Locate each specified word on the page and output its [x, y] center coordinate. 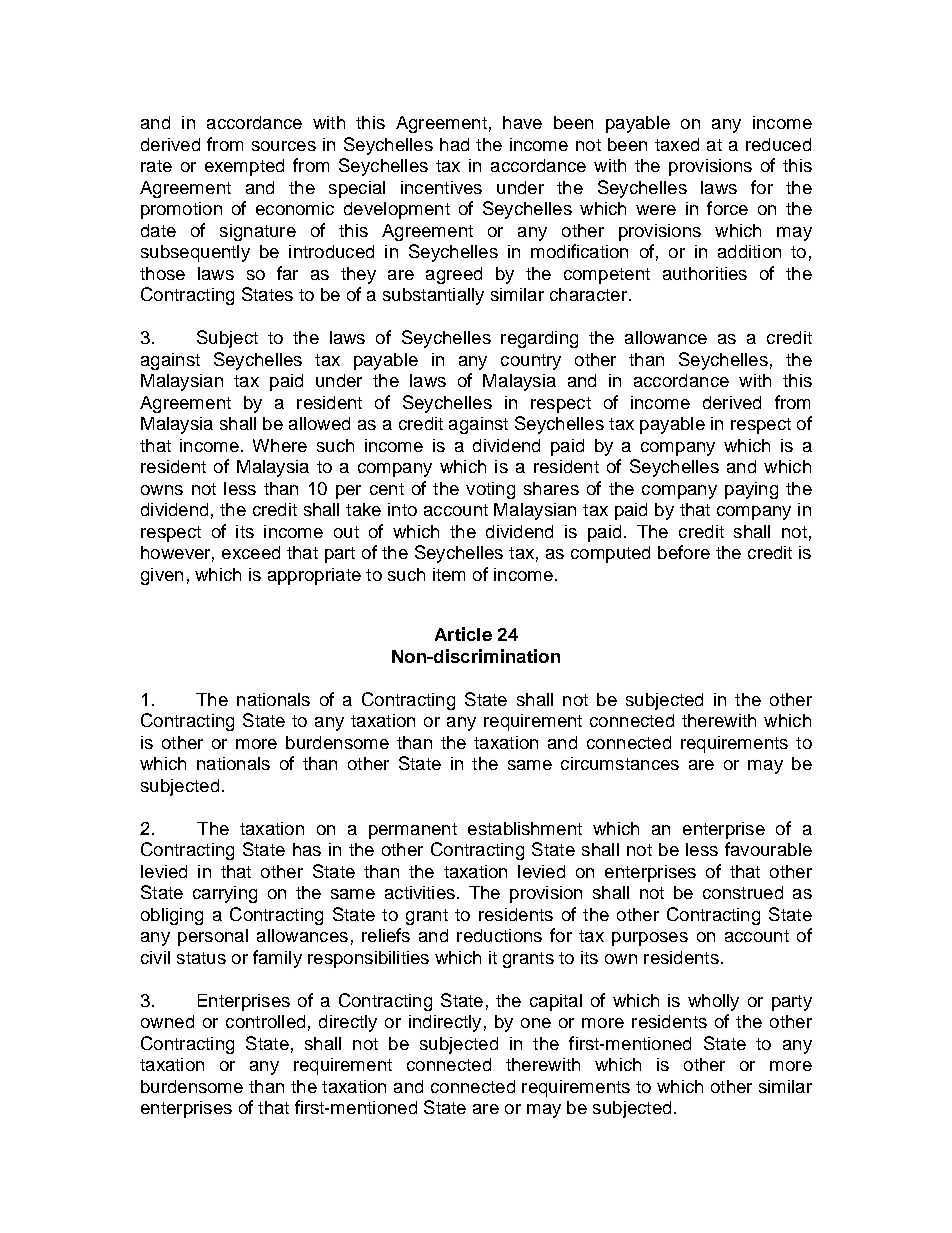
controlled [265, 1021]
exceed [251, 552]
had [454, 144]
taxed [677, 144]
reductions [499, 935]
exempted [244, 167]
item [449, 574]
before [684, 552]
